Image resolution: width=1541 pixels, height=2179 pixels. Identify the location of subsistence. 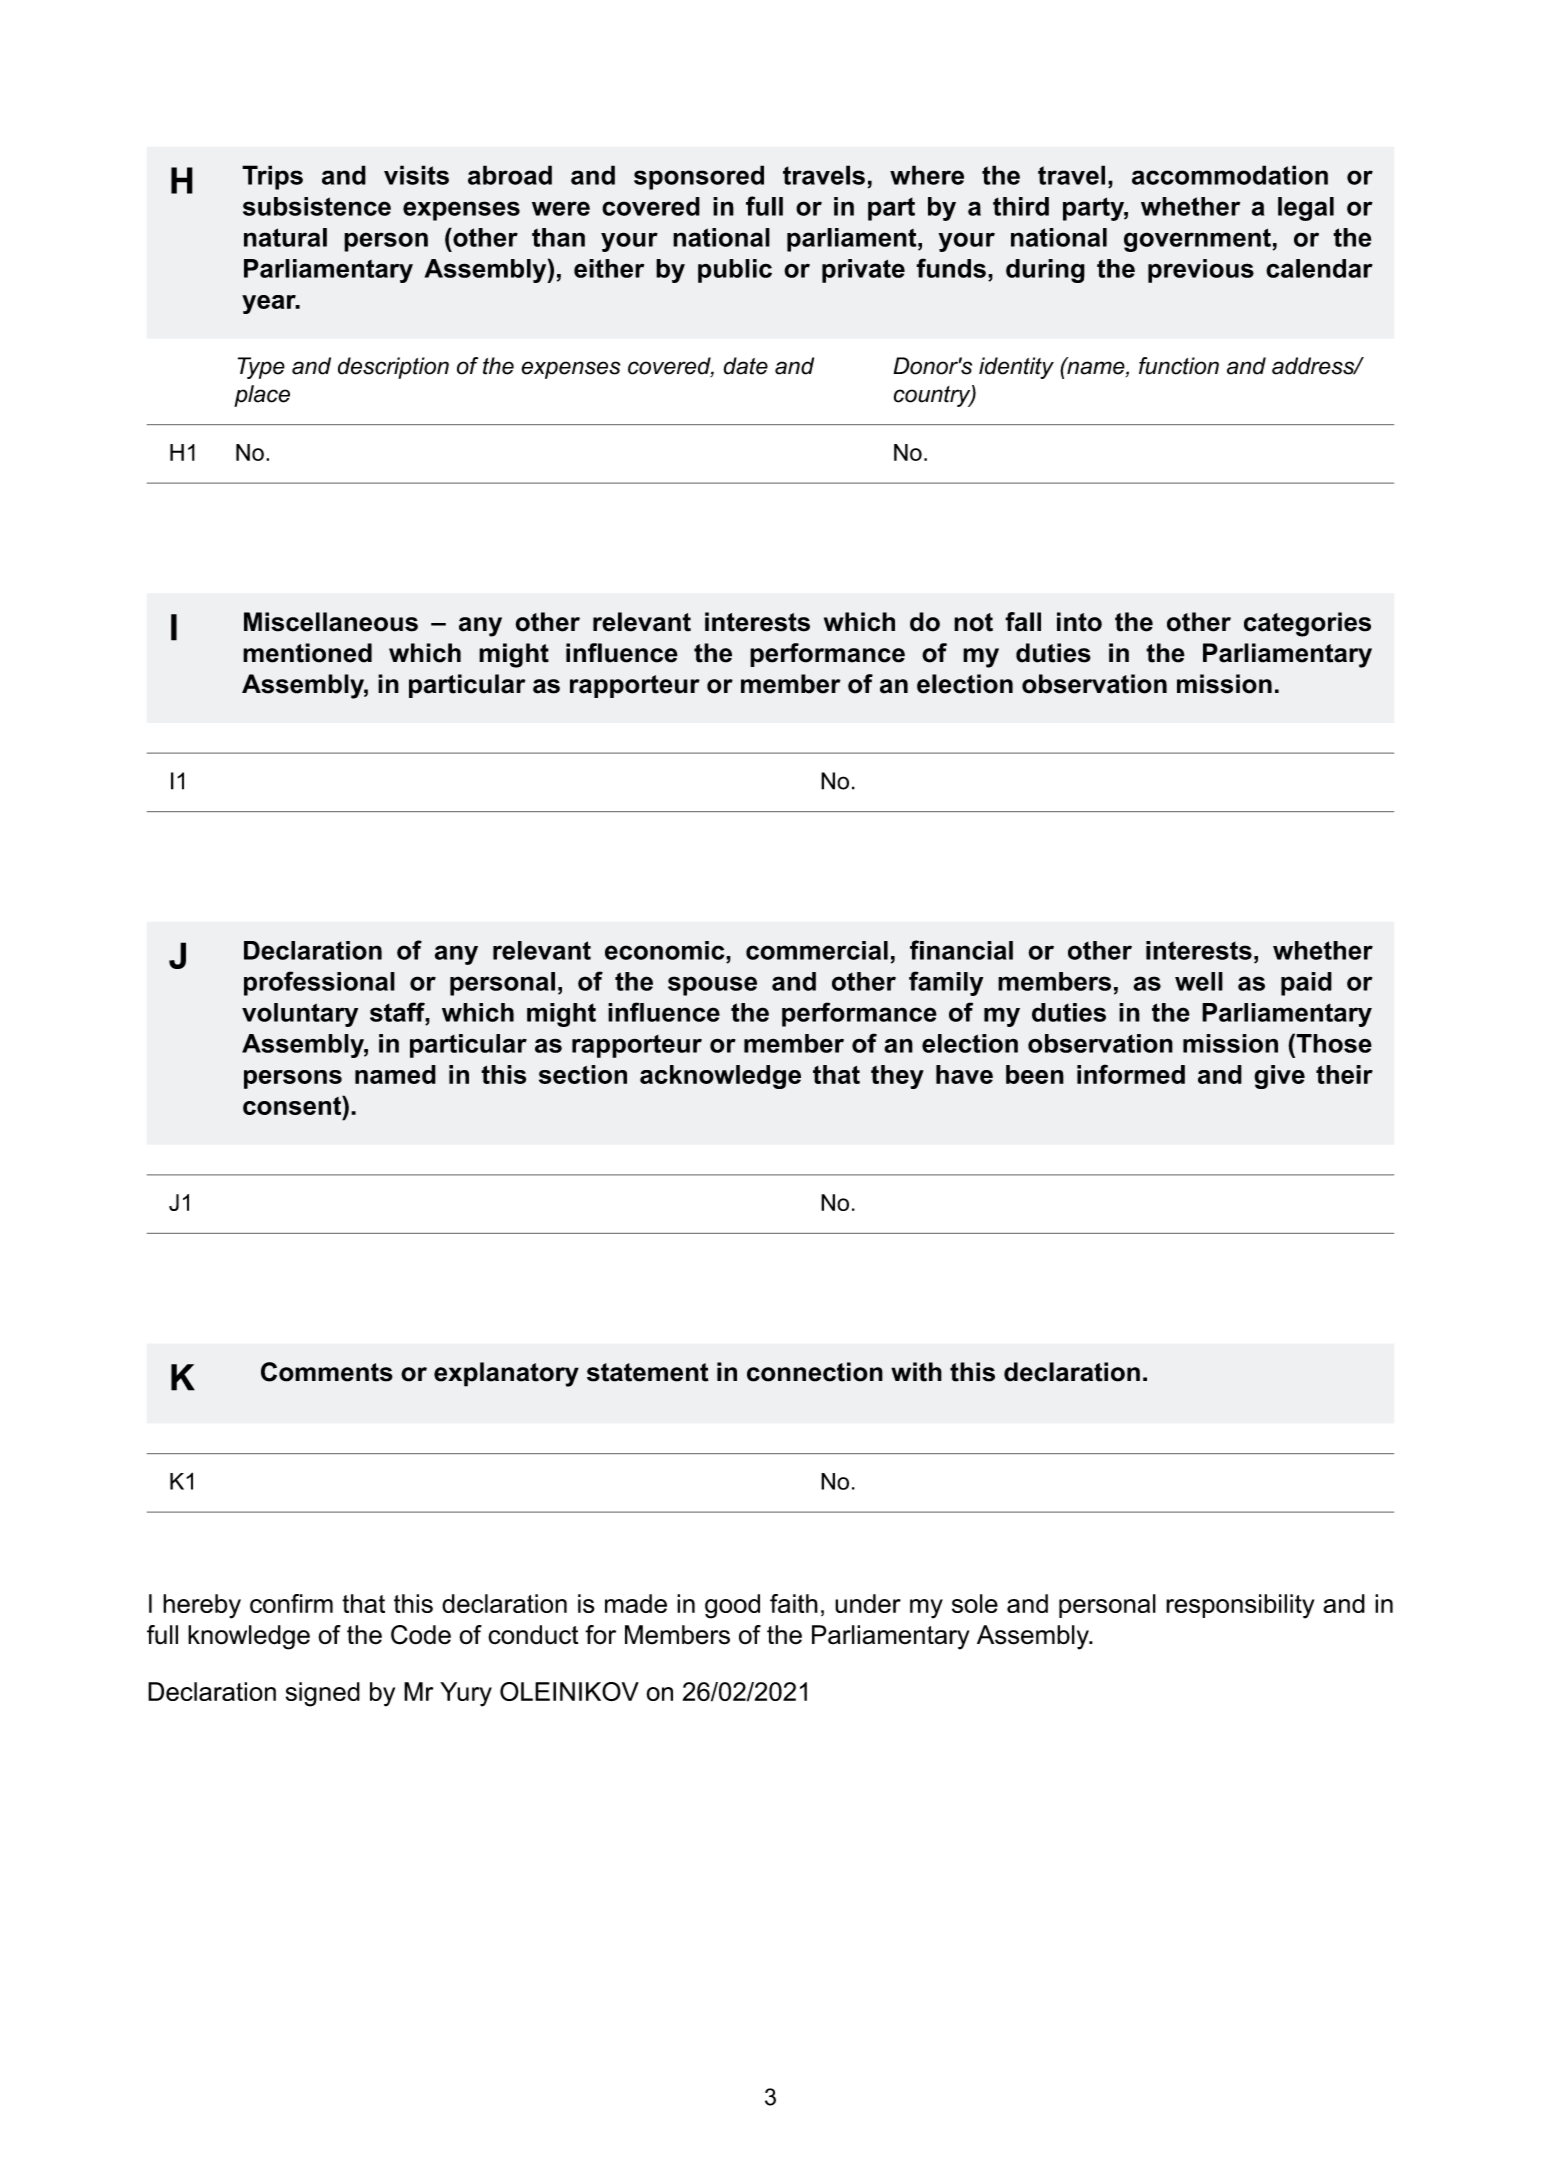
(317, 206).
